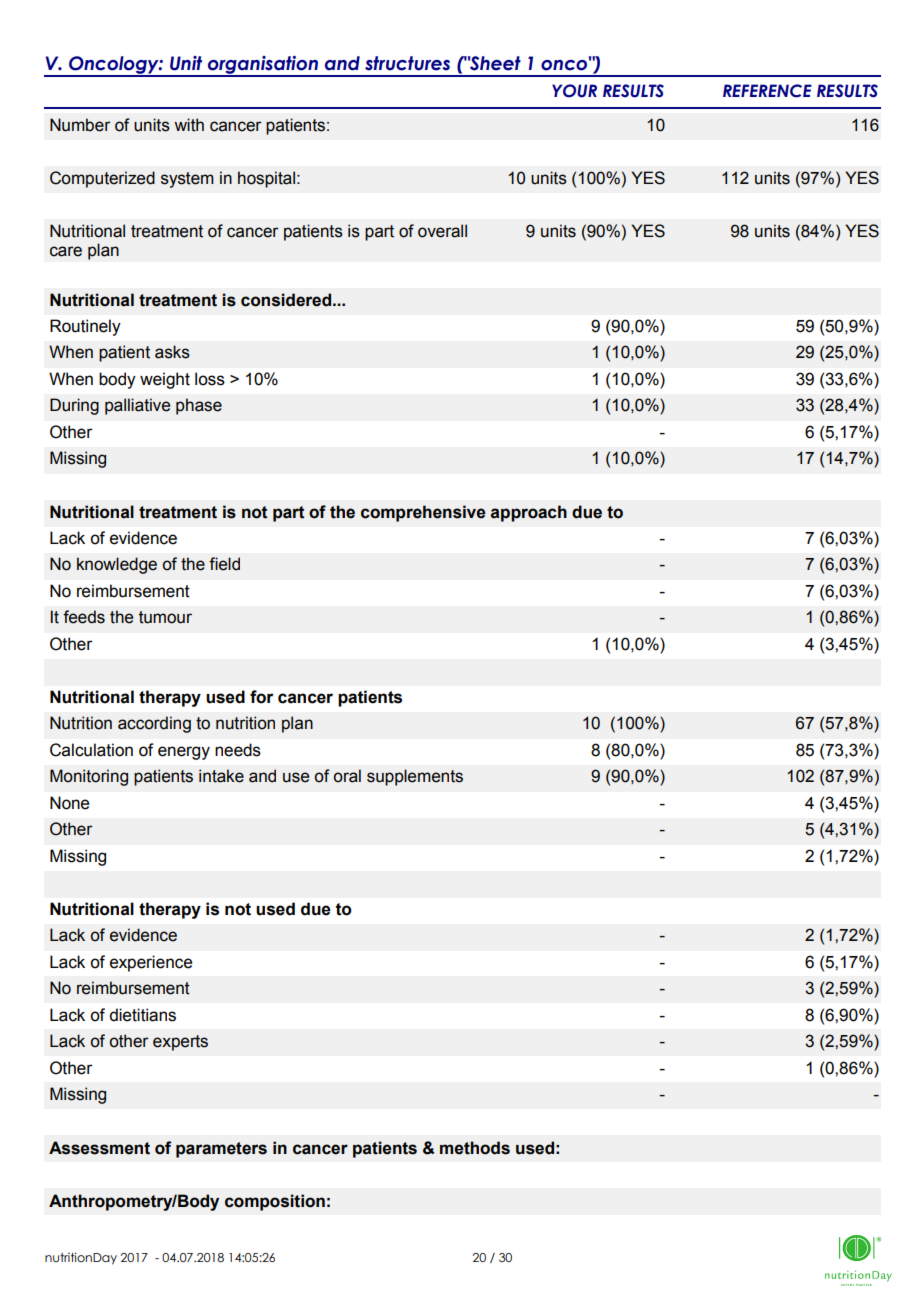 The width and height of the image is (924, 1308). Describe the element at coordinates (529, 513) in the image. I see `approach` at that location.
